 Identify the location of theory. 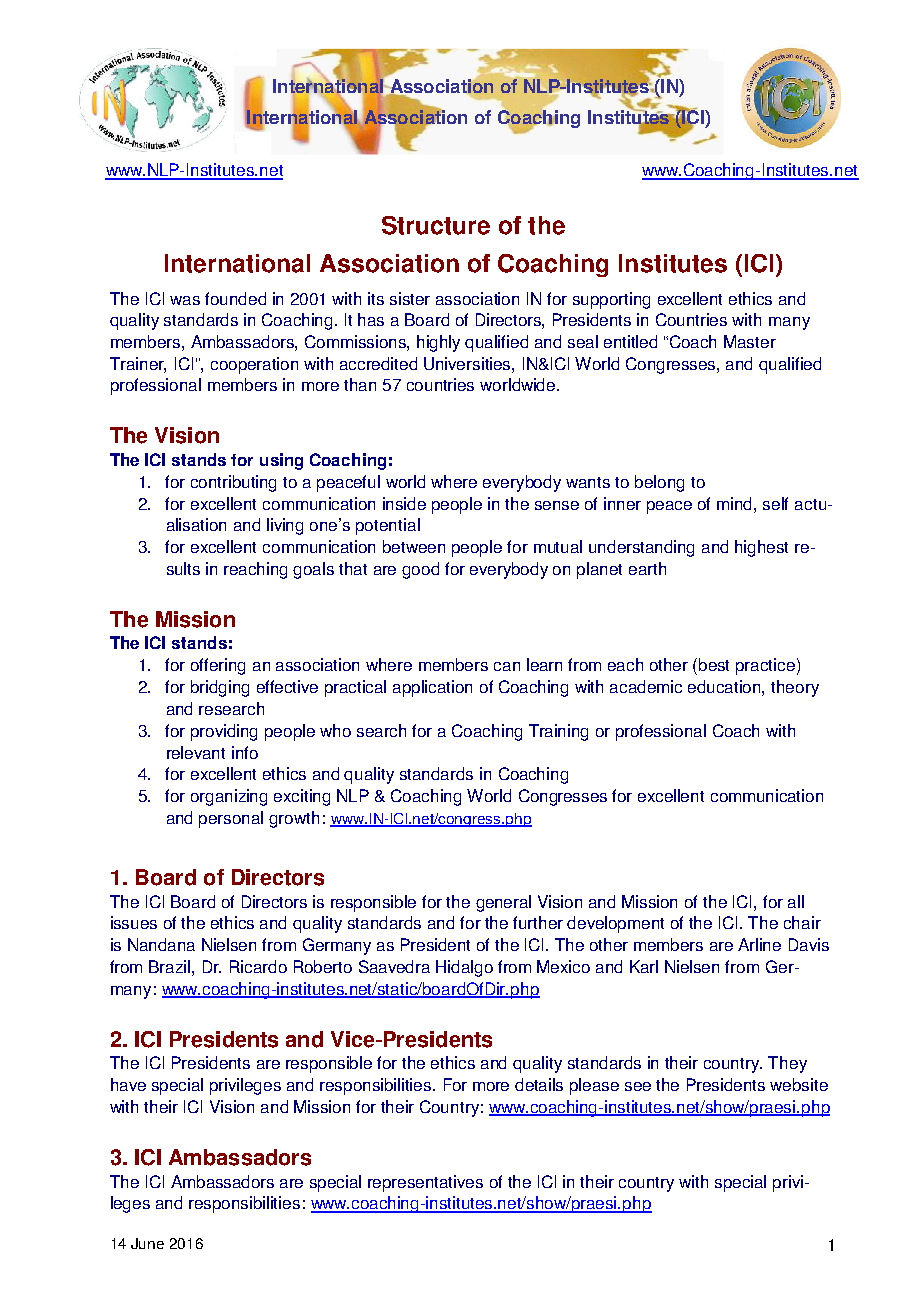
(795, 688).
